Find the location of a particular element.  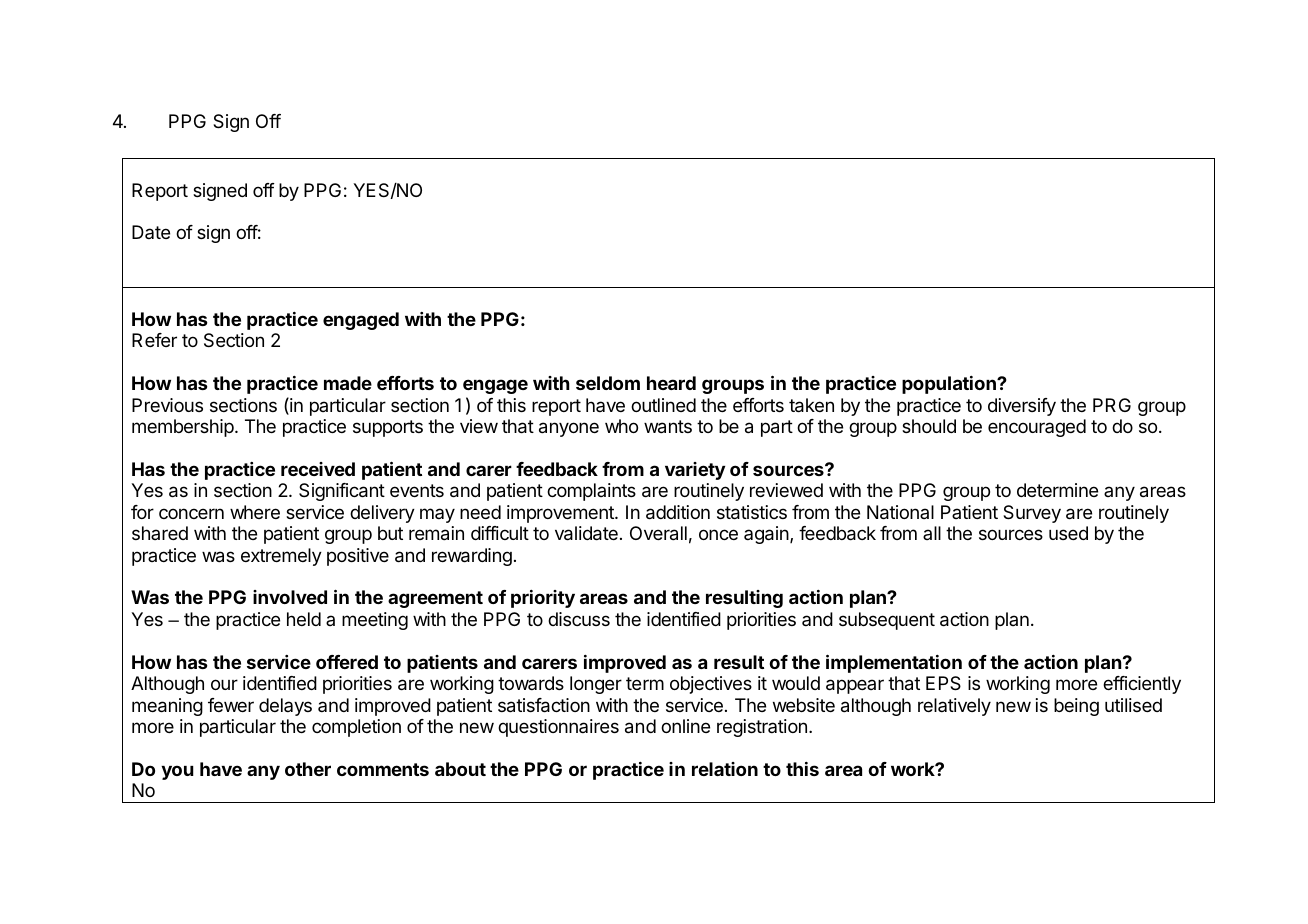

relation is located at coordinates (725, 769).
